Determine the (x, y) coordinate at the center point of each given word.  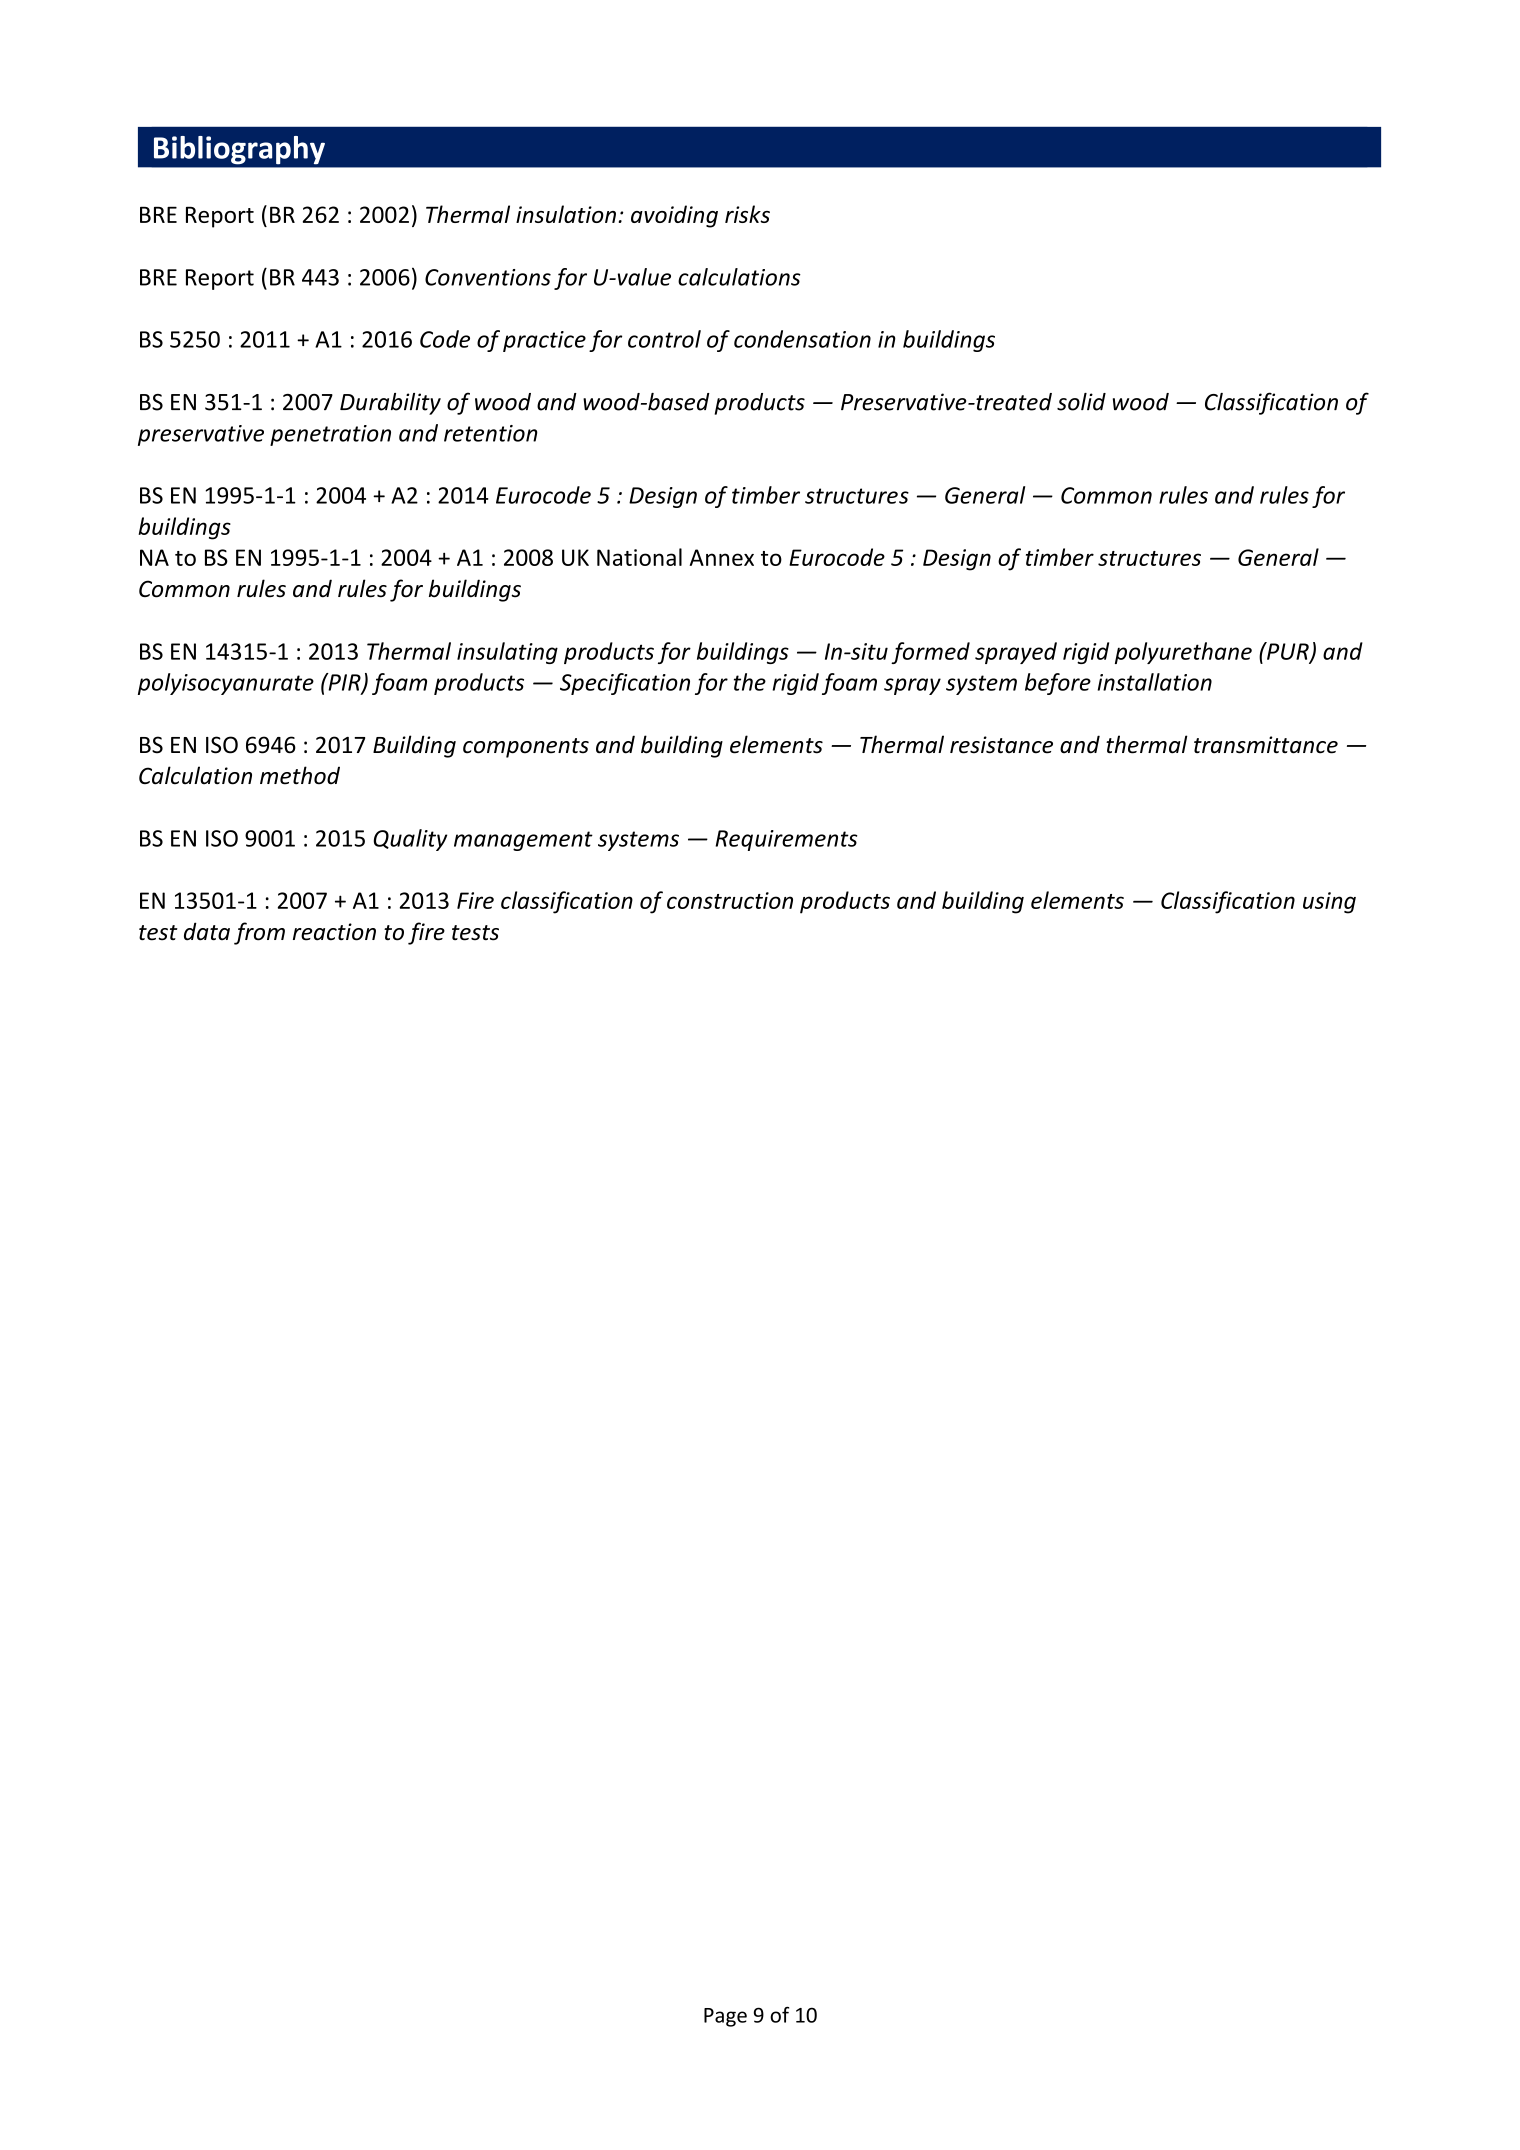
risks (747, 214)
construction (730, 900)
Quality (410, 840)
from (259, 933)
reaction (334, 932)
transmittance (1266, 745)
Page (725, 2017)
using (1329, 903)
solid (1081, 402)
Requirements (786, 840)
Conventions (488, 277)
